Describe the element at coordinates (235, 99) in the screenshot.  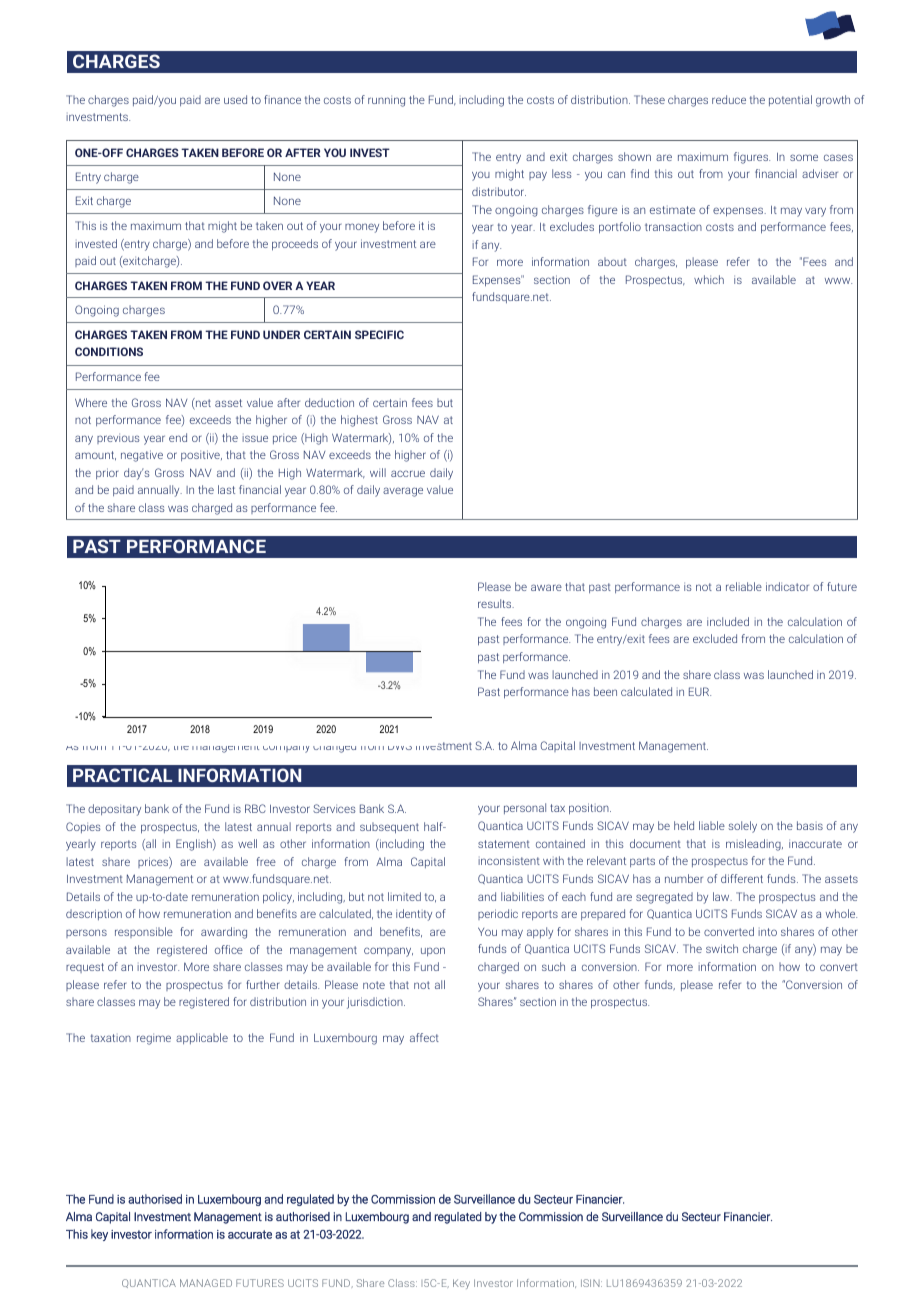
I see `used` at that location.
